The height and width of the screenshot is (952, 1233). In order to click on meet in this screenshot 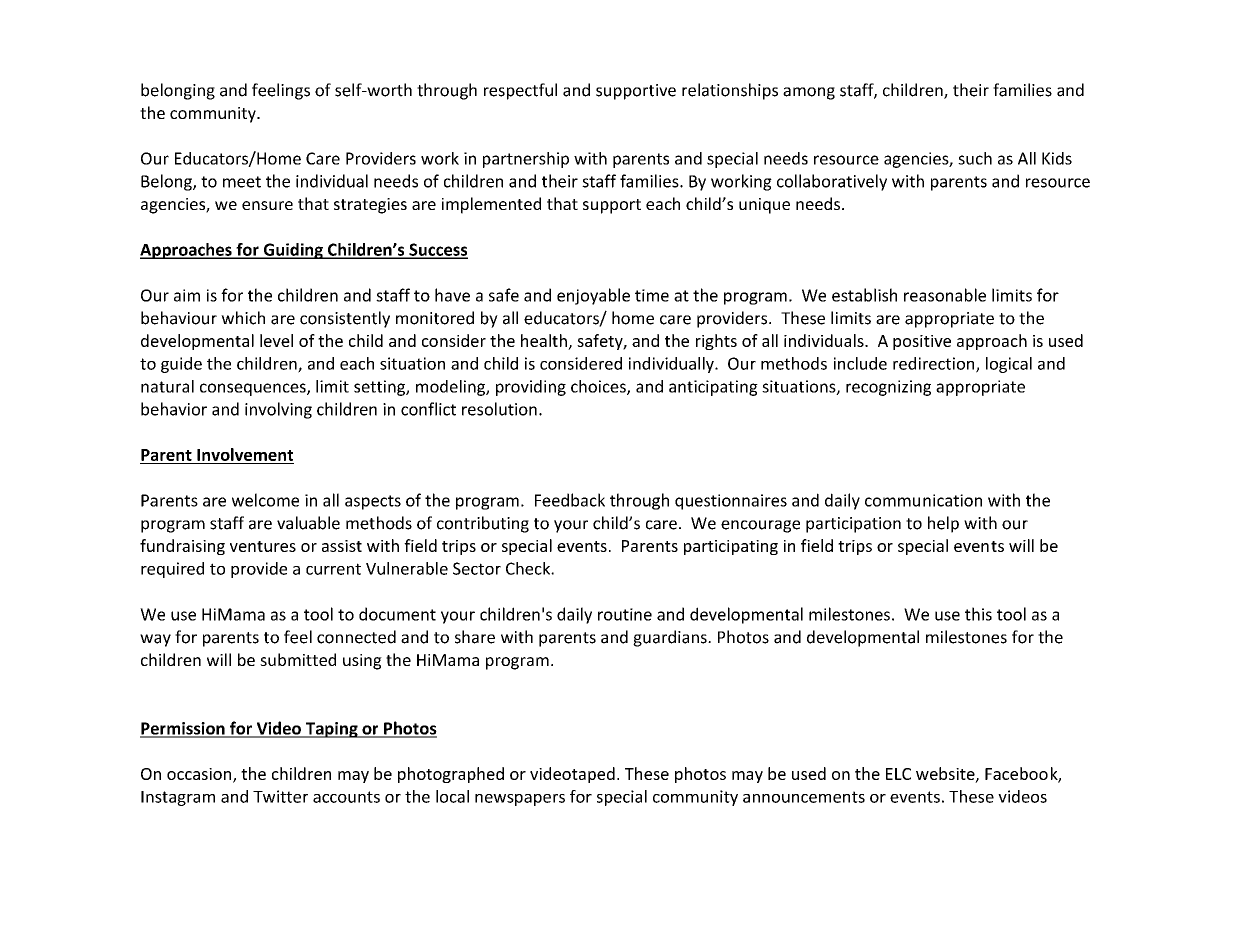, I will do `click(242, 182)`.
